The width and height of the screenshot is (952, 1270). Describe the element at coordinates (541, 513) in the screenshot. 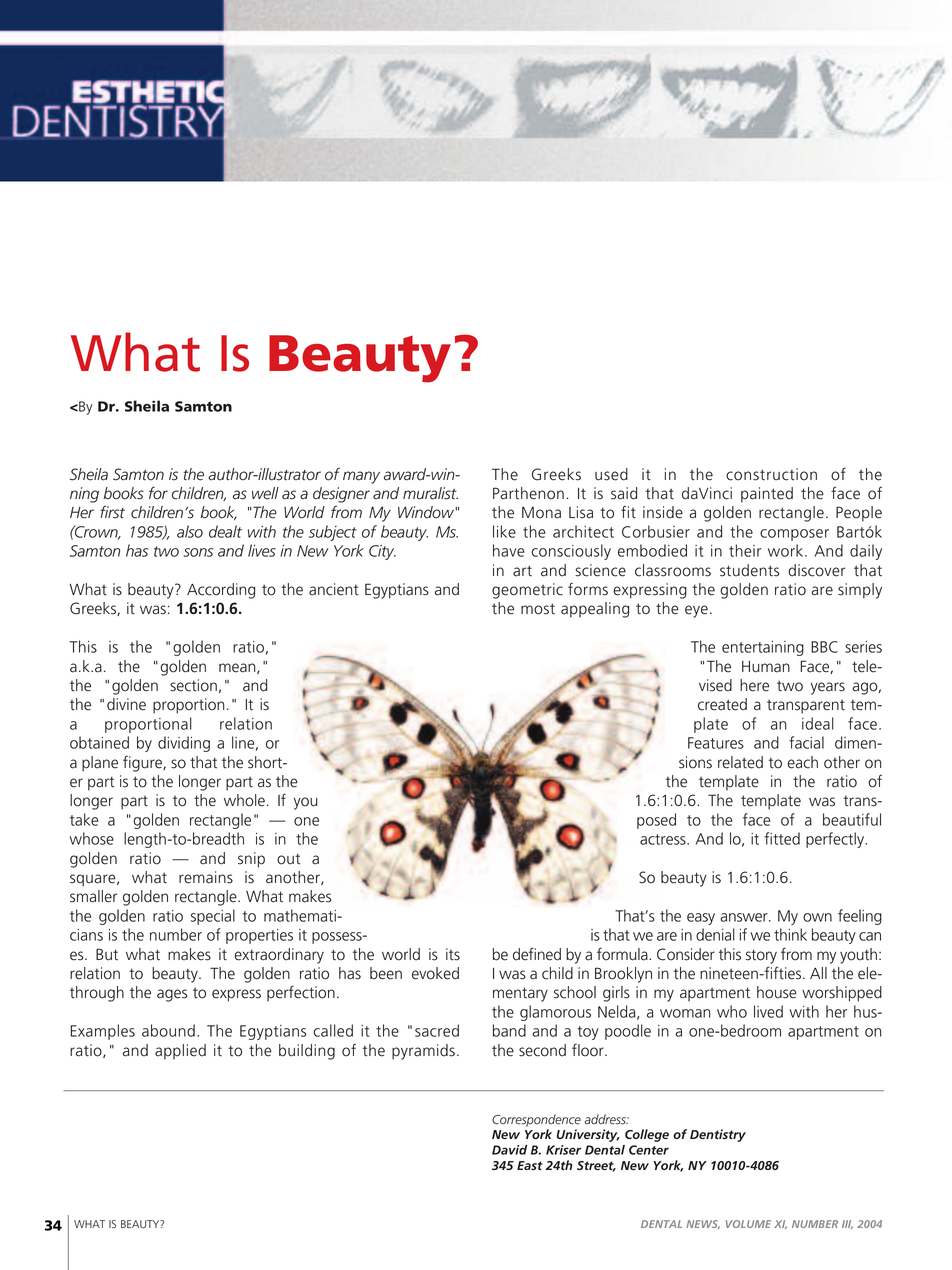

I see `Mona` at that location.
